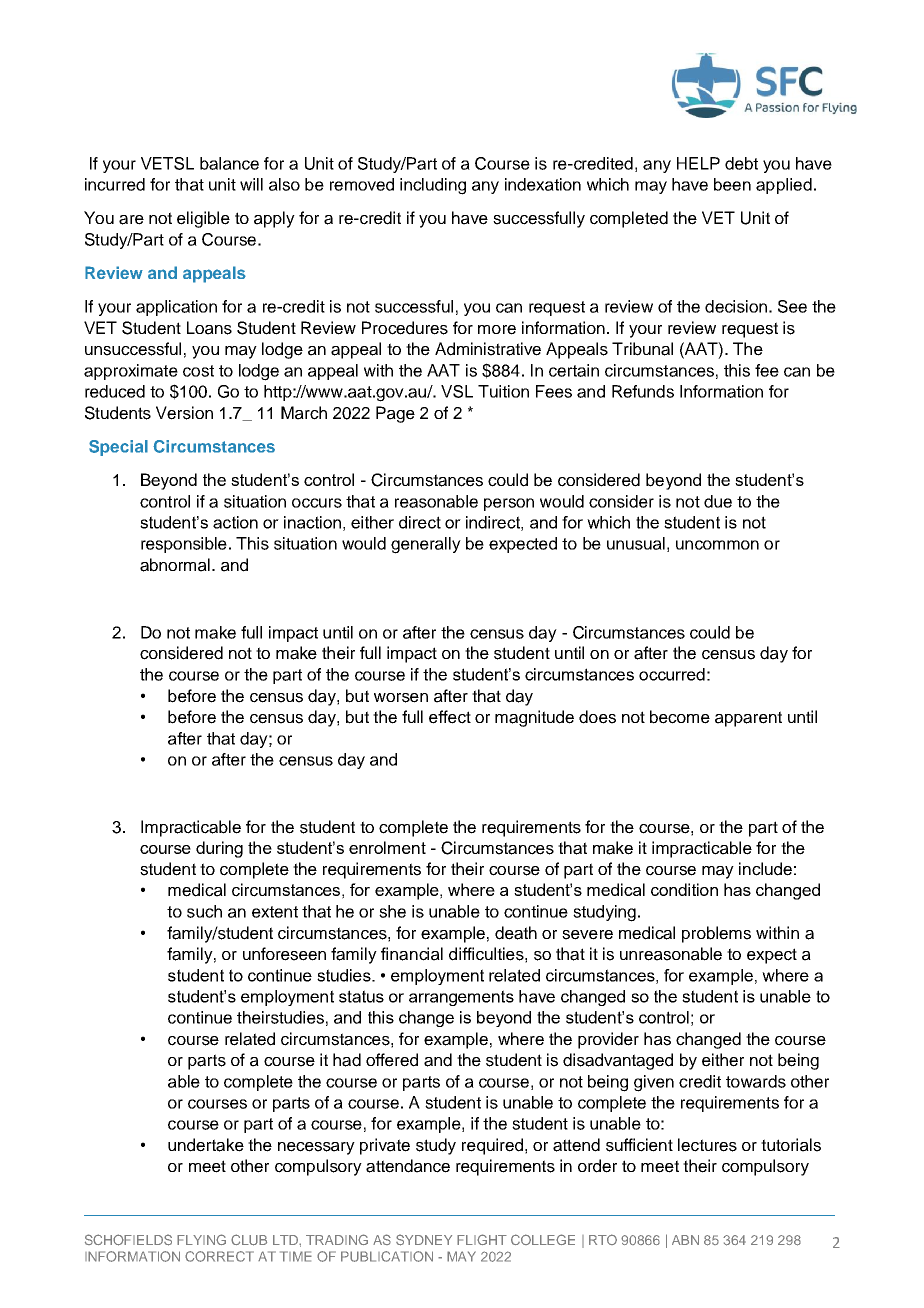  What do you see at coordinates (732, 184) in the page?
I see `been` at bounding box center [732, 184].
